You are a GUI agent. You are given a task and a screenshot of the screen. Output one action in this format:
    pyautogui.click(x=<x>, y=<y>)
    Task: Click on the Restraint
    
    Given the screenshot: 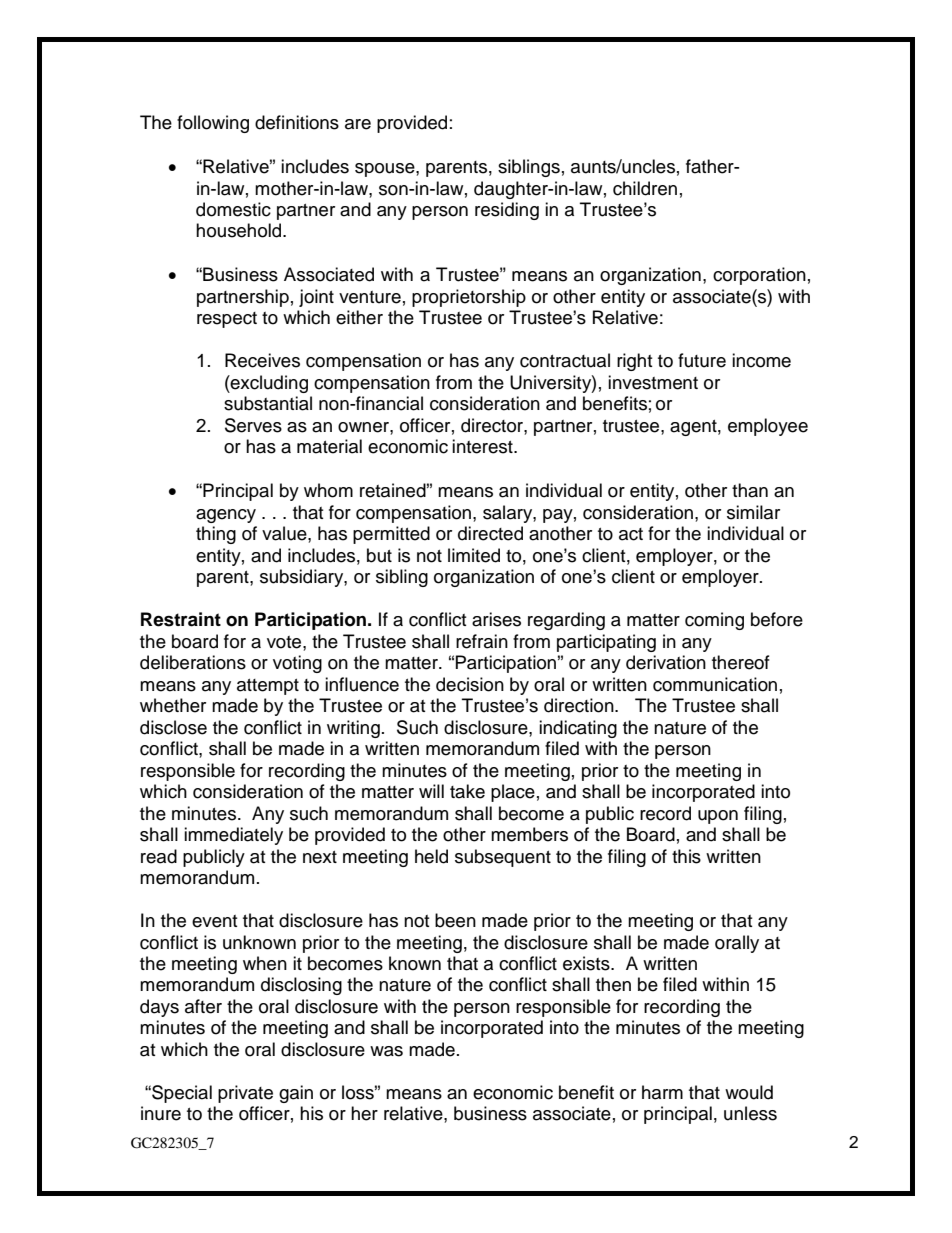 What is the action you would take?
    pyautogui.click(x=181, y=619)
